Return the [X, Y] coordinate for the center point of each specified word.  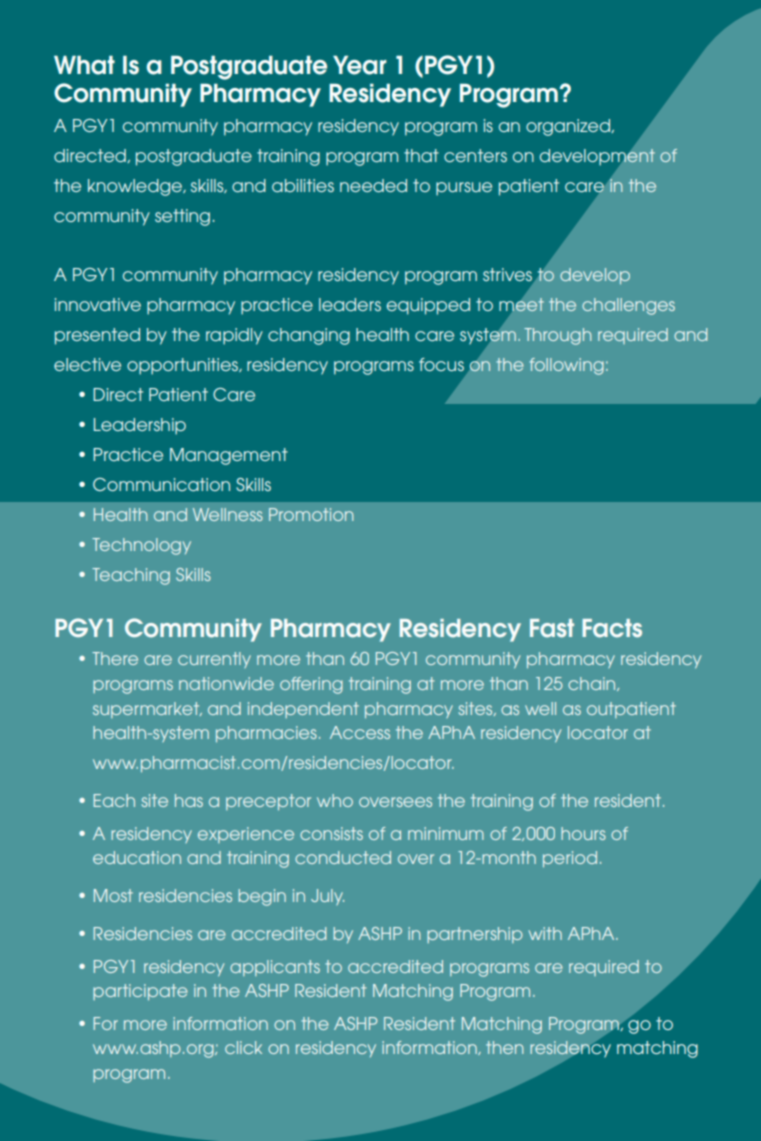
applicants [275, 968]
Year [360, 65]
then [505, 1047]
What [84, 65]
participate [140, 992]
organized [569, 127]
